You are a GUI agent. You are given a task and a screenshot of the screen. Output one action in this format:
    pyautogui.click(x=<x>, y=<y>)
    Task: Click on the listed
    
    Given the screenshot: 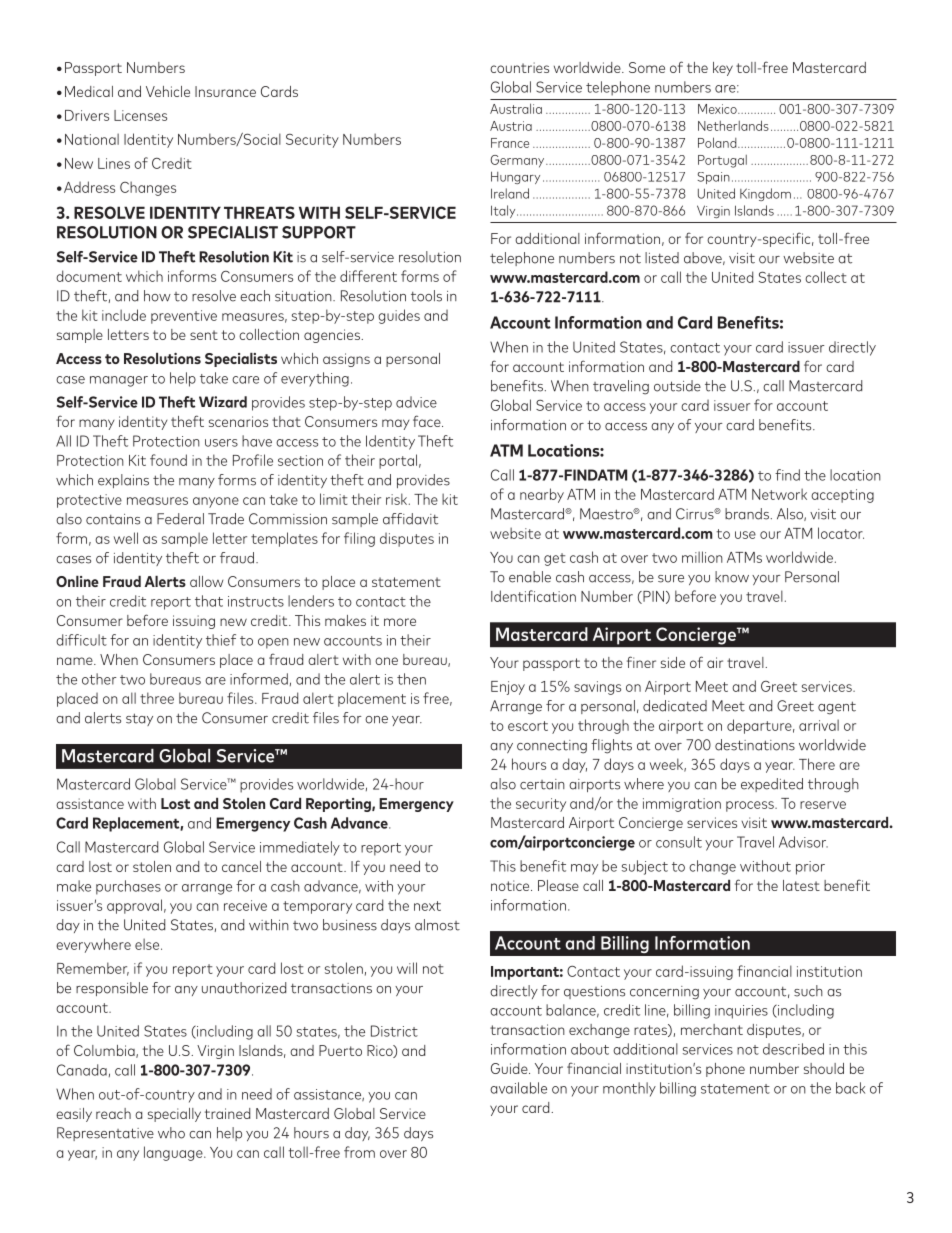 What is the action you would take?
    pyautogui.click(x=662, y=258)
